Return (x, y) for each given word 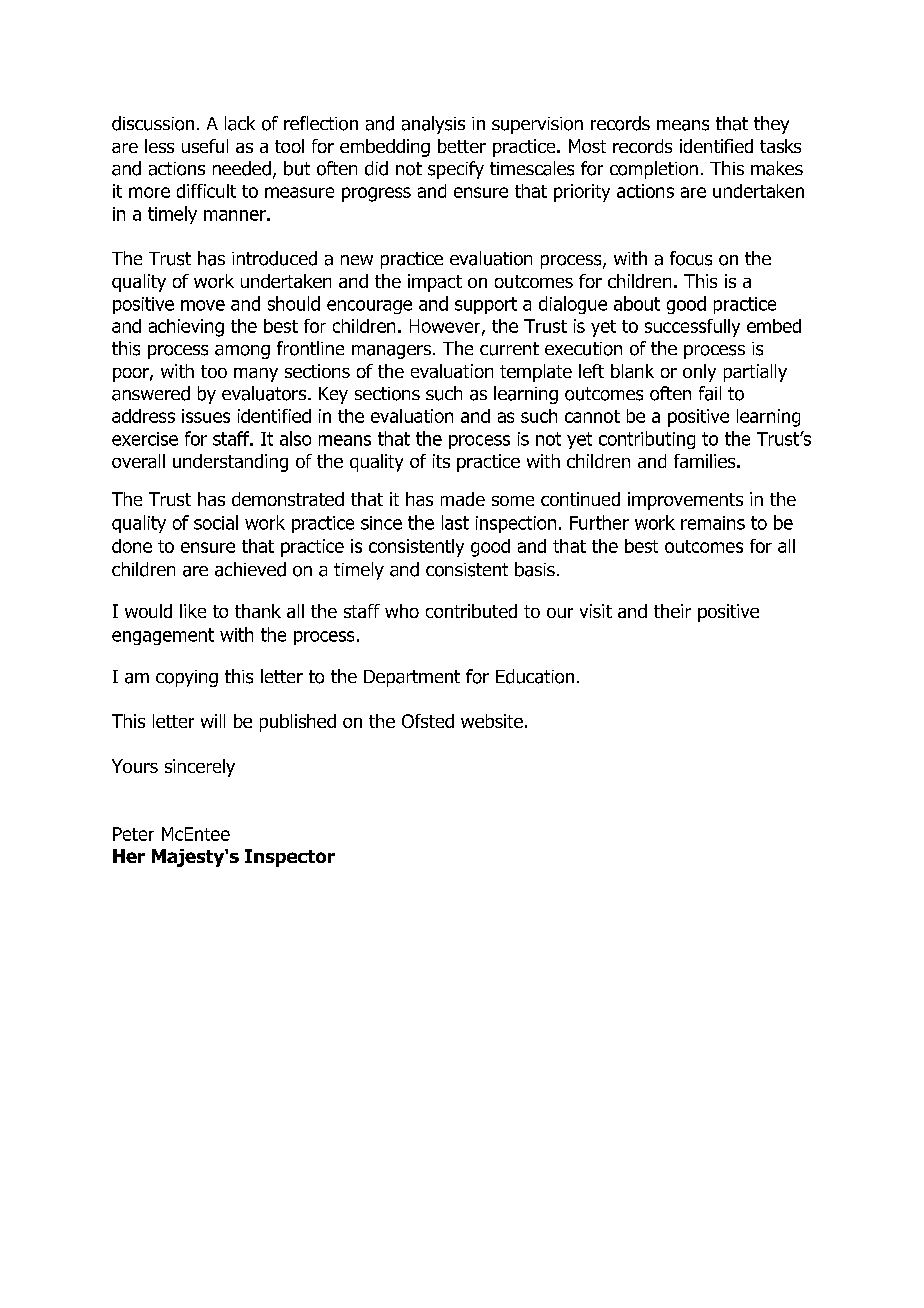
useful (205, 146)
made (463, 499)
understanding (230, 463)
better (462, 146)
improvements (685, 501)
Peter (133, 834)
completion (654, 170)
